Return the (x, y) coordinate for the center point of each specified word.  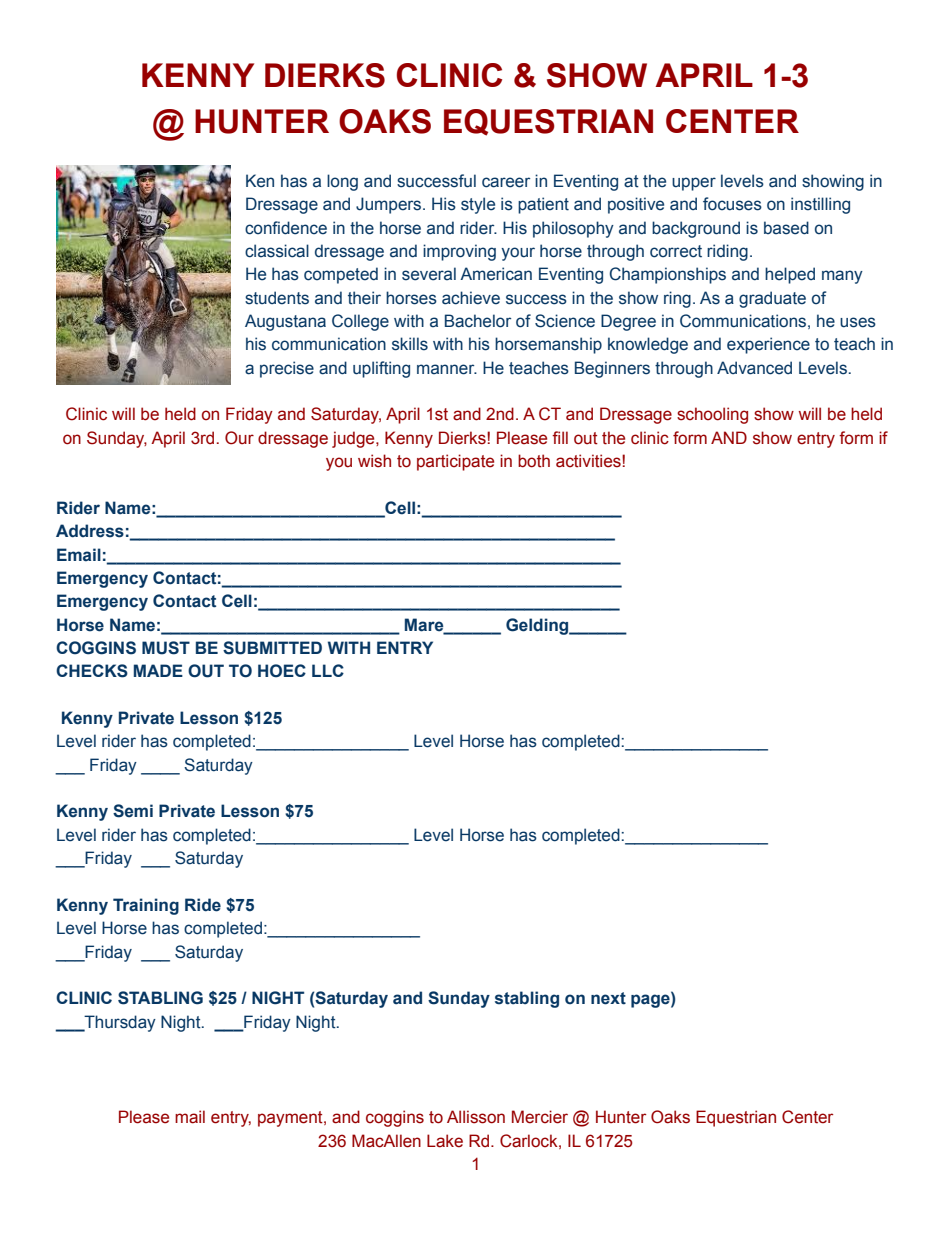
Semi (133, 811)
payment (291, 1119)
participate (455, 462)
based (786, 228)
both (534, 461)
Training (146, 906)
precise (287, 369)
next (608, 998)
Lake (445, 1141)
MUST (166, 648)
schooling (712, 415)
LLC (328, 670)
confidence (286, 228)
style (478, 205)
